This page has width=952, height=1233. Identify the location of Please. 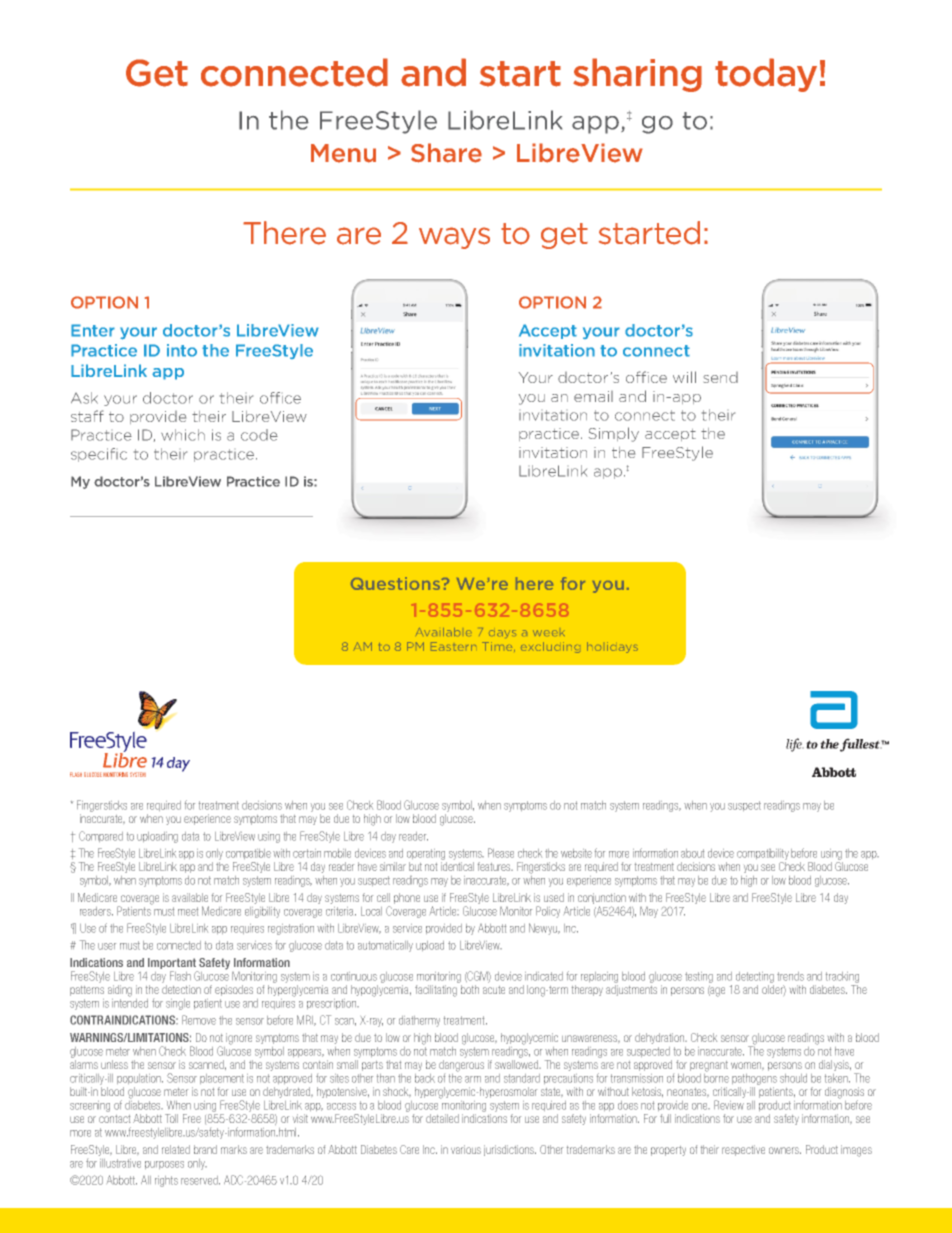
(501, 853).
